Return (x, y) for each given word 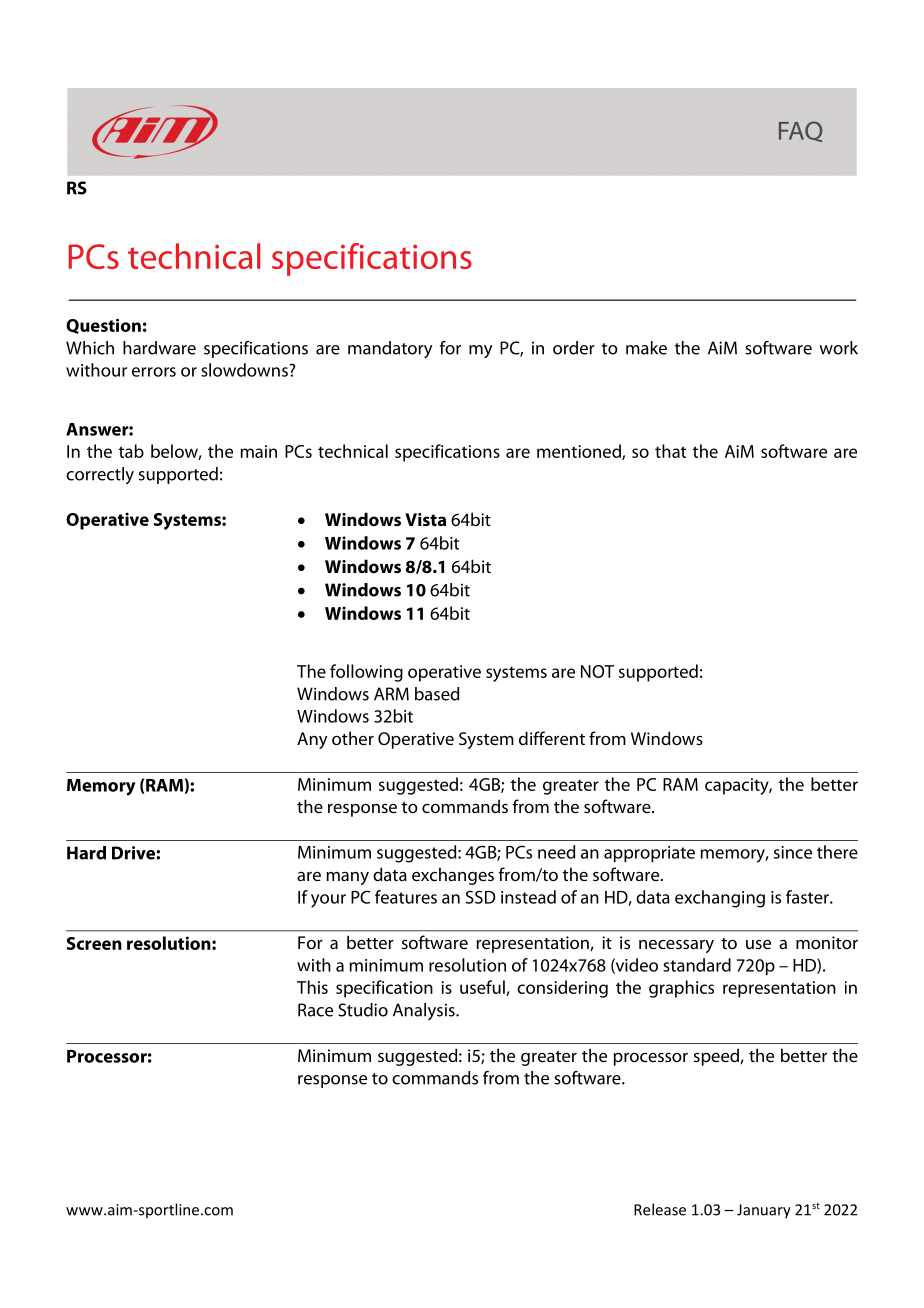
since (793, 852)
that (670, 451)
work (838, 348)
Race (315, 1010)
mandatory (390, 349)
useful (483, 988)
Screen (94, 943)
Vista (425, 519)
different (552, 738)
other (353, 738)
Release (660, 1209)
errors (154, 372)
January (764, 1211)
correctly (100, 475)
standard (697, 965)
